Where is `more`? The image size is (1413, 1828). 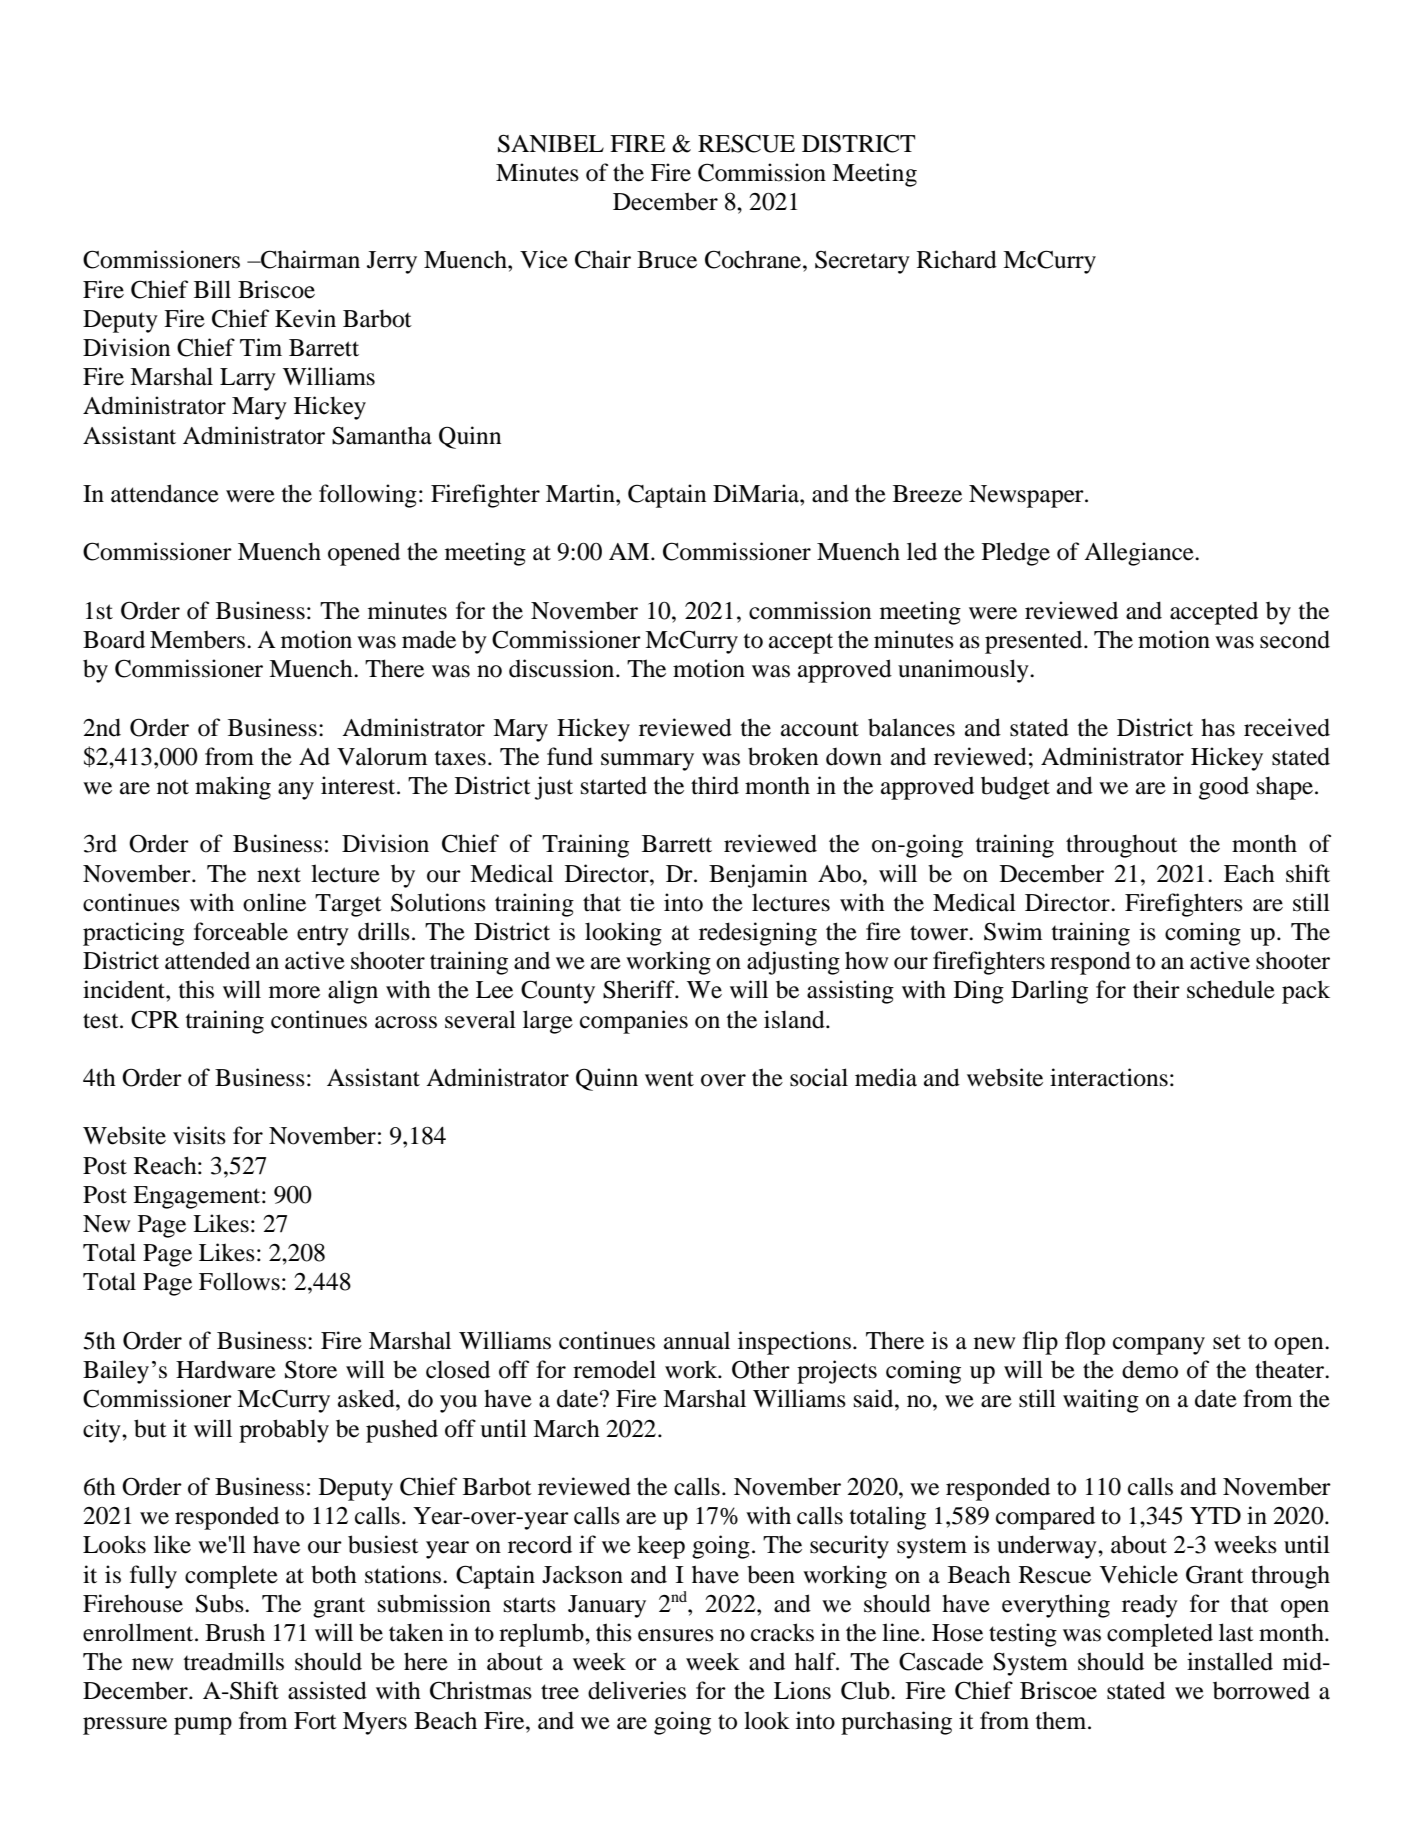
more is located at coordinates (294, 992).
